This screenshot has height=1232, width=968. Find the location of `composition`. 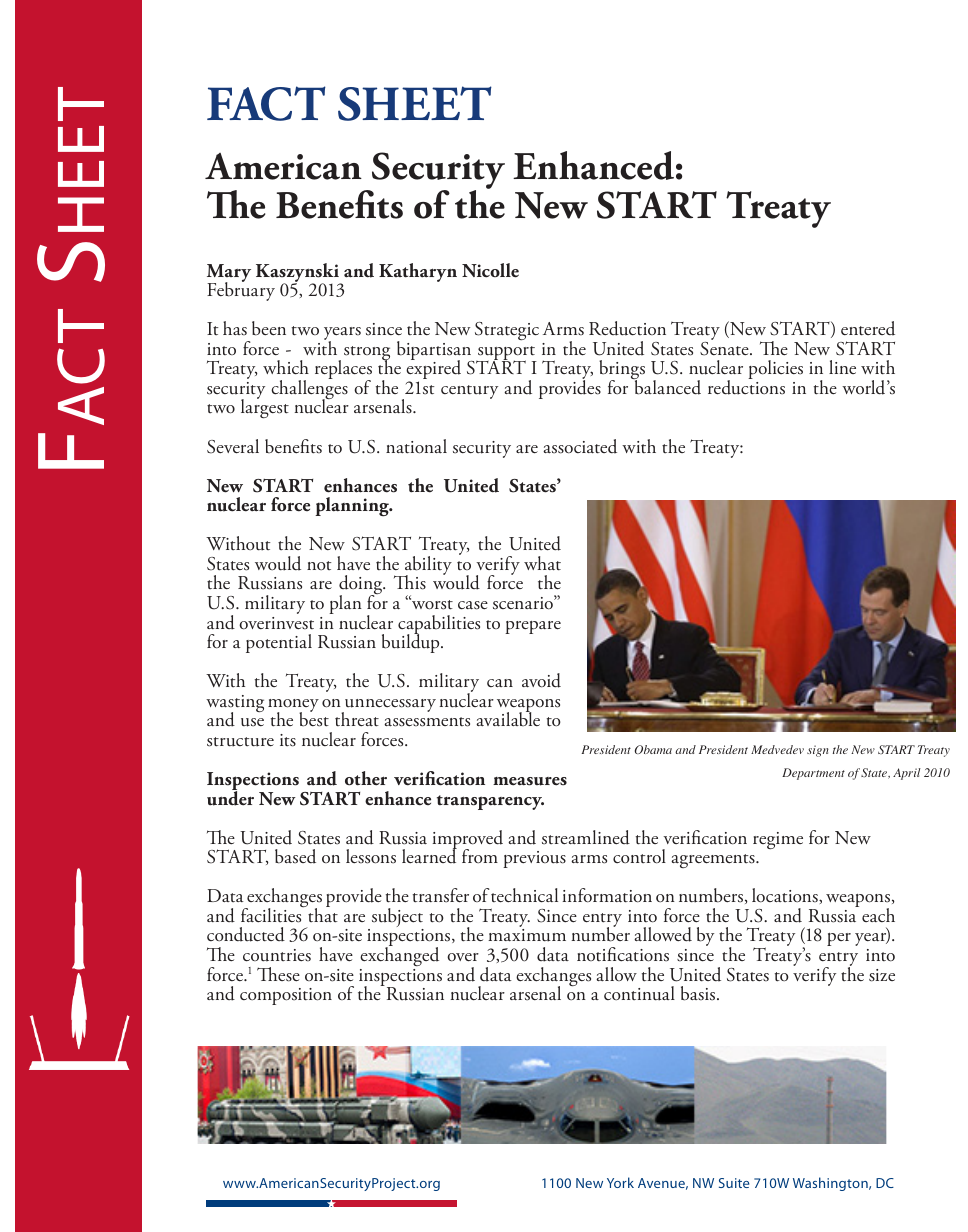

composition is located at coordinates (286, 996).
